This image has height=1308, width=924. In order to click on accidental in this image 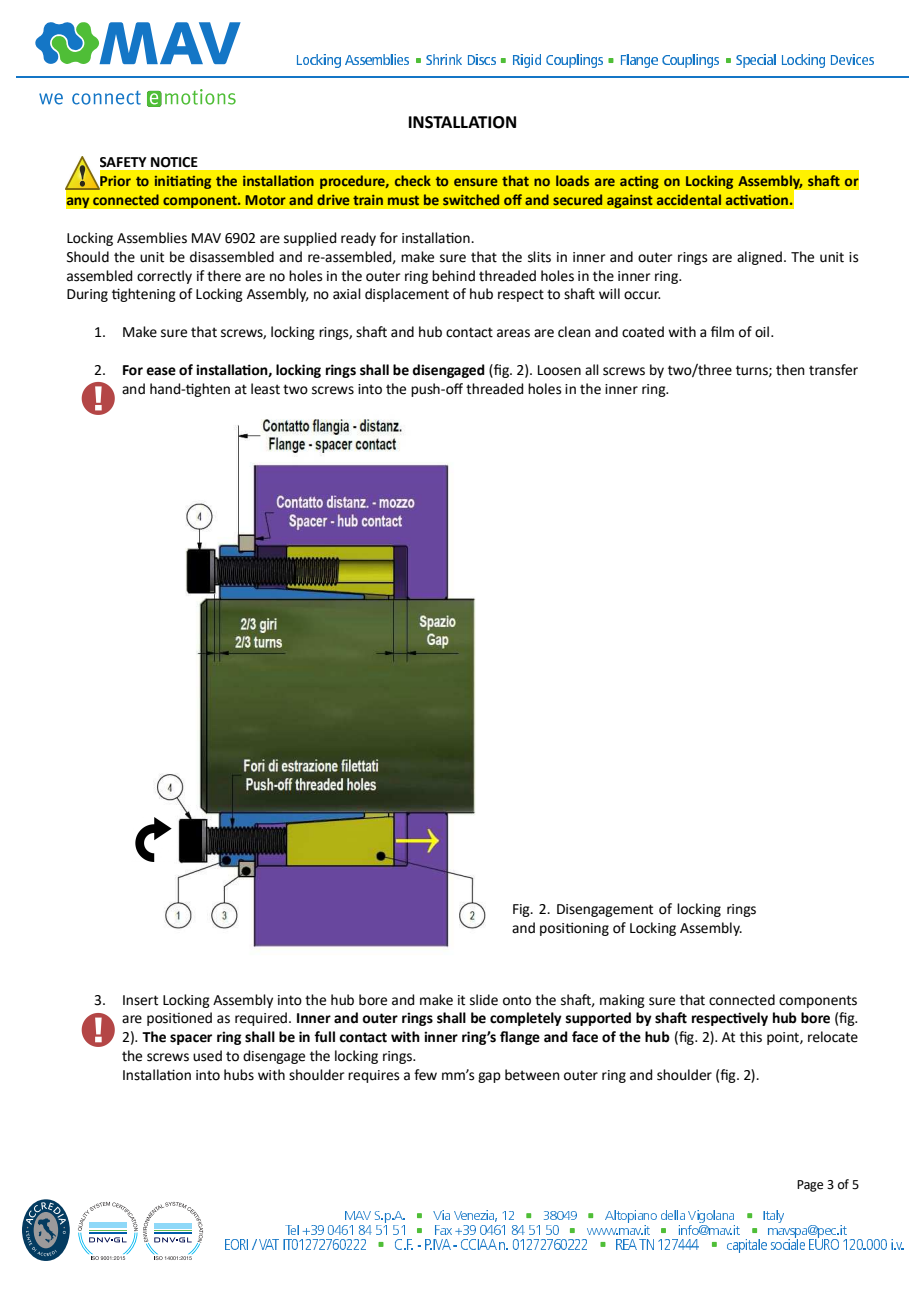, I will do `click(689, 199)`.
